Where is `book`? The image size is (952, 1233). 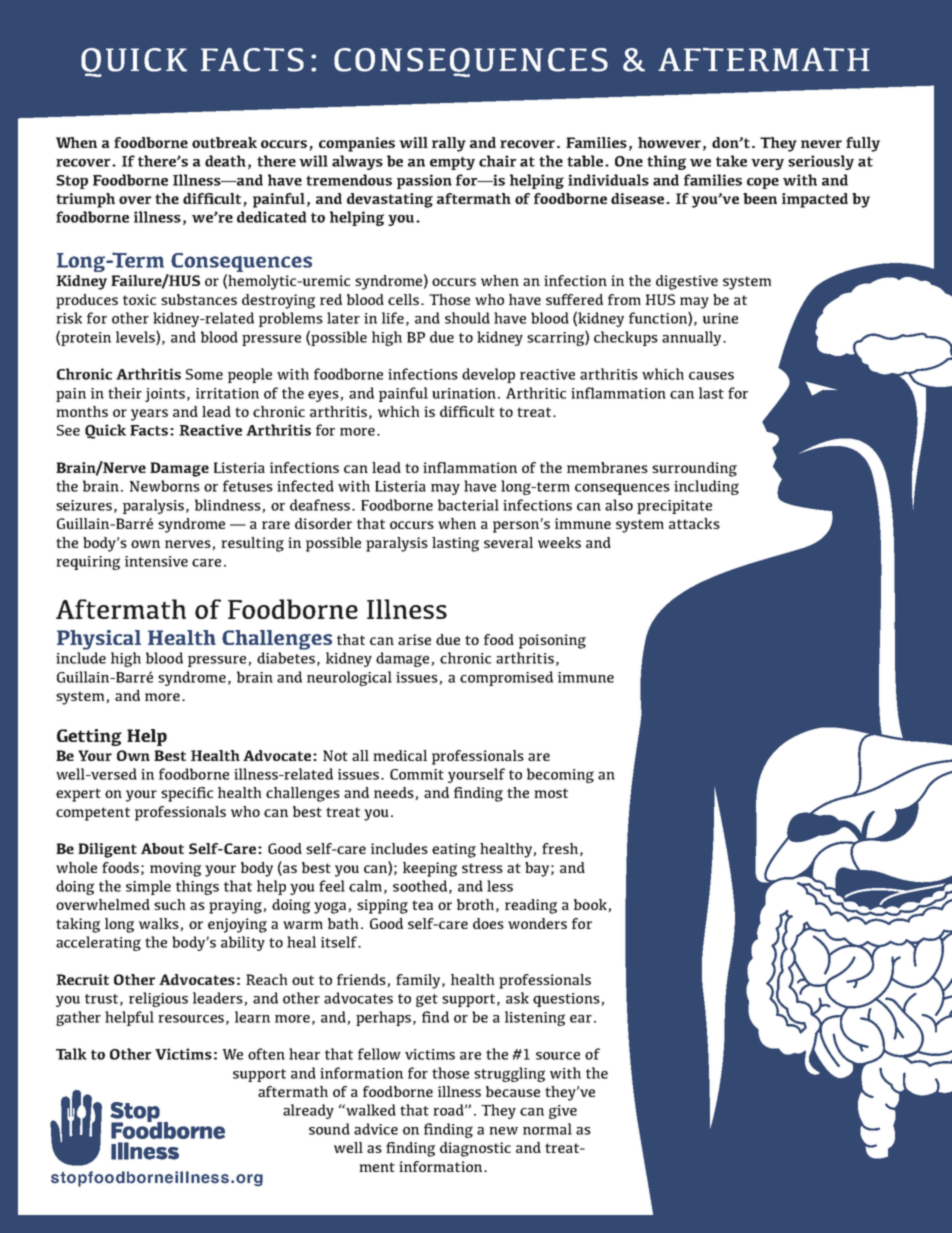 book is located at coordinates (591, 905).
